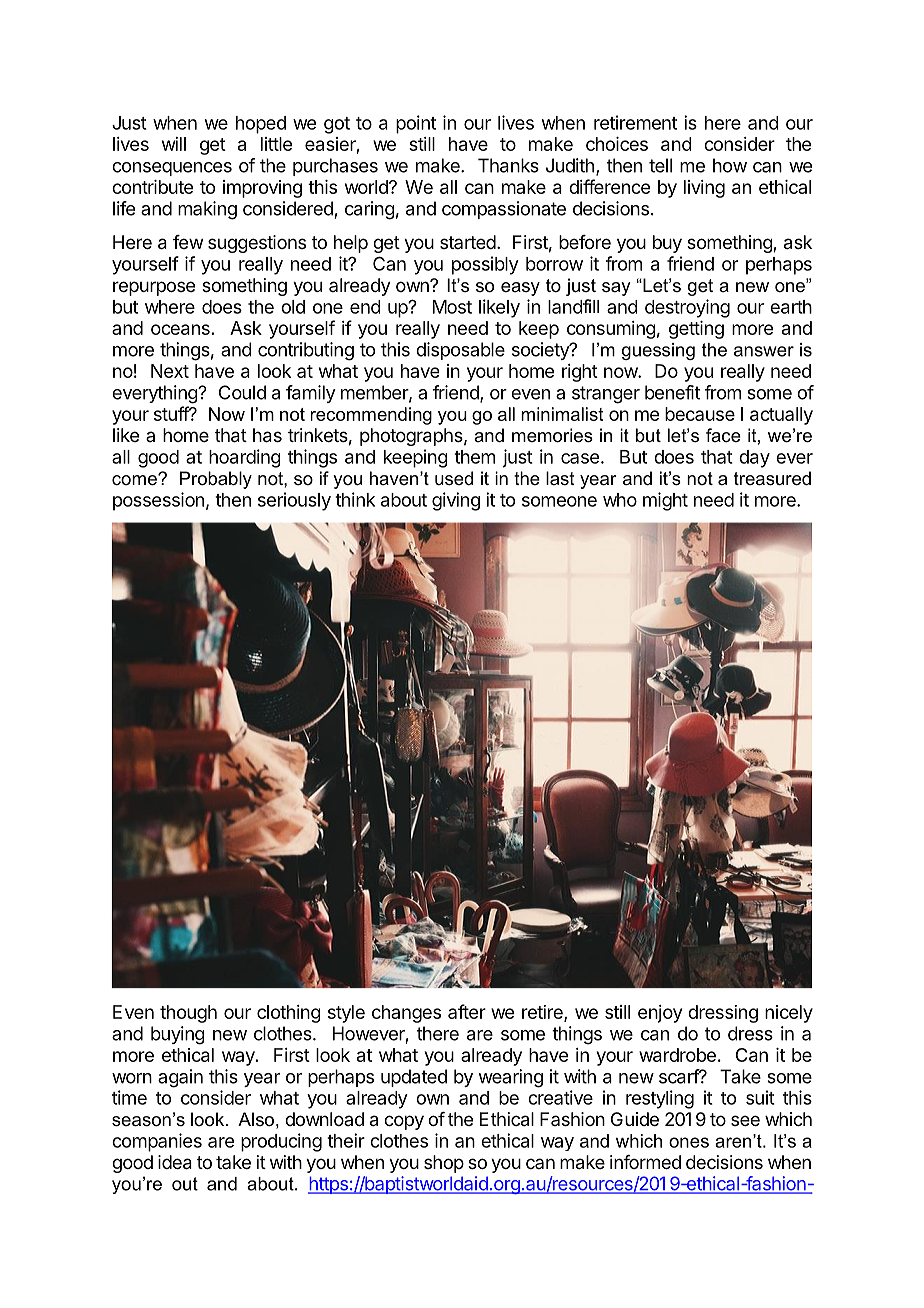 The image size is (924, 1308). What do you see at coordinates (158, 501) in the screenshot?
I see `possession` at bounding box center [158, 501].
